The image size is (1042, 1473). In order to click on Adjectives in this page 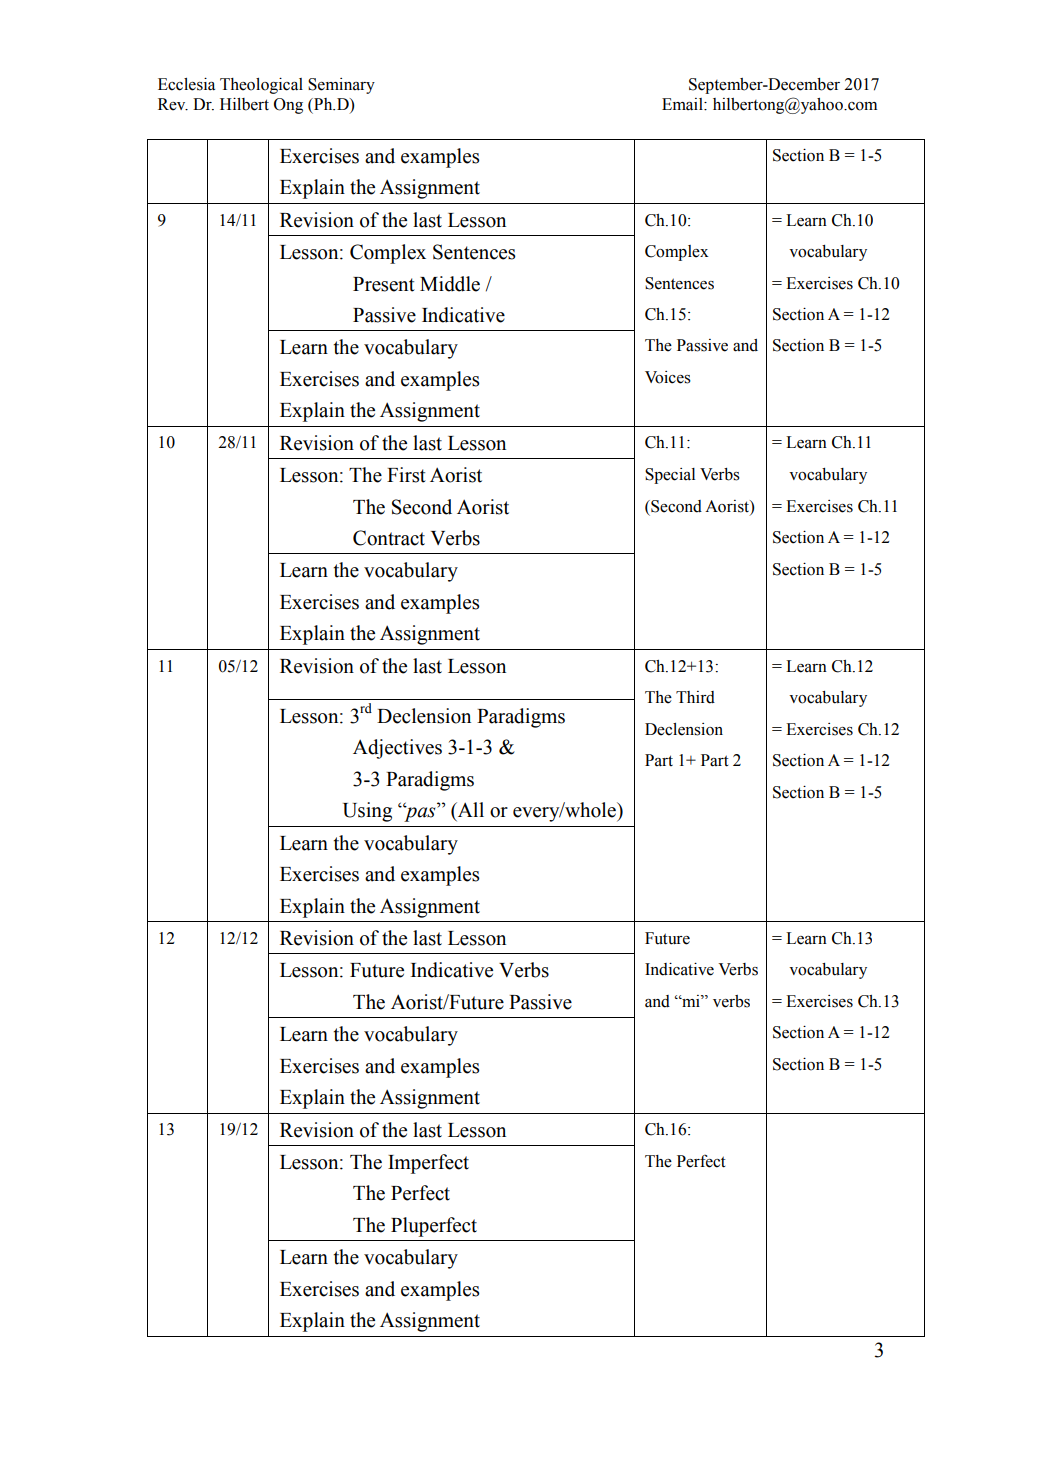, I will do `click(397, 749)`.
